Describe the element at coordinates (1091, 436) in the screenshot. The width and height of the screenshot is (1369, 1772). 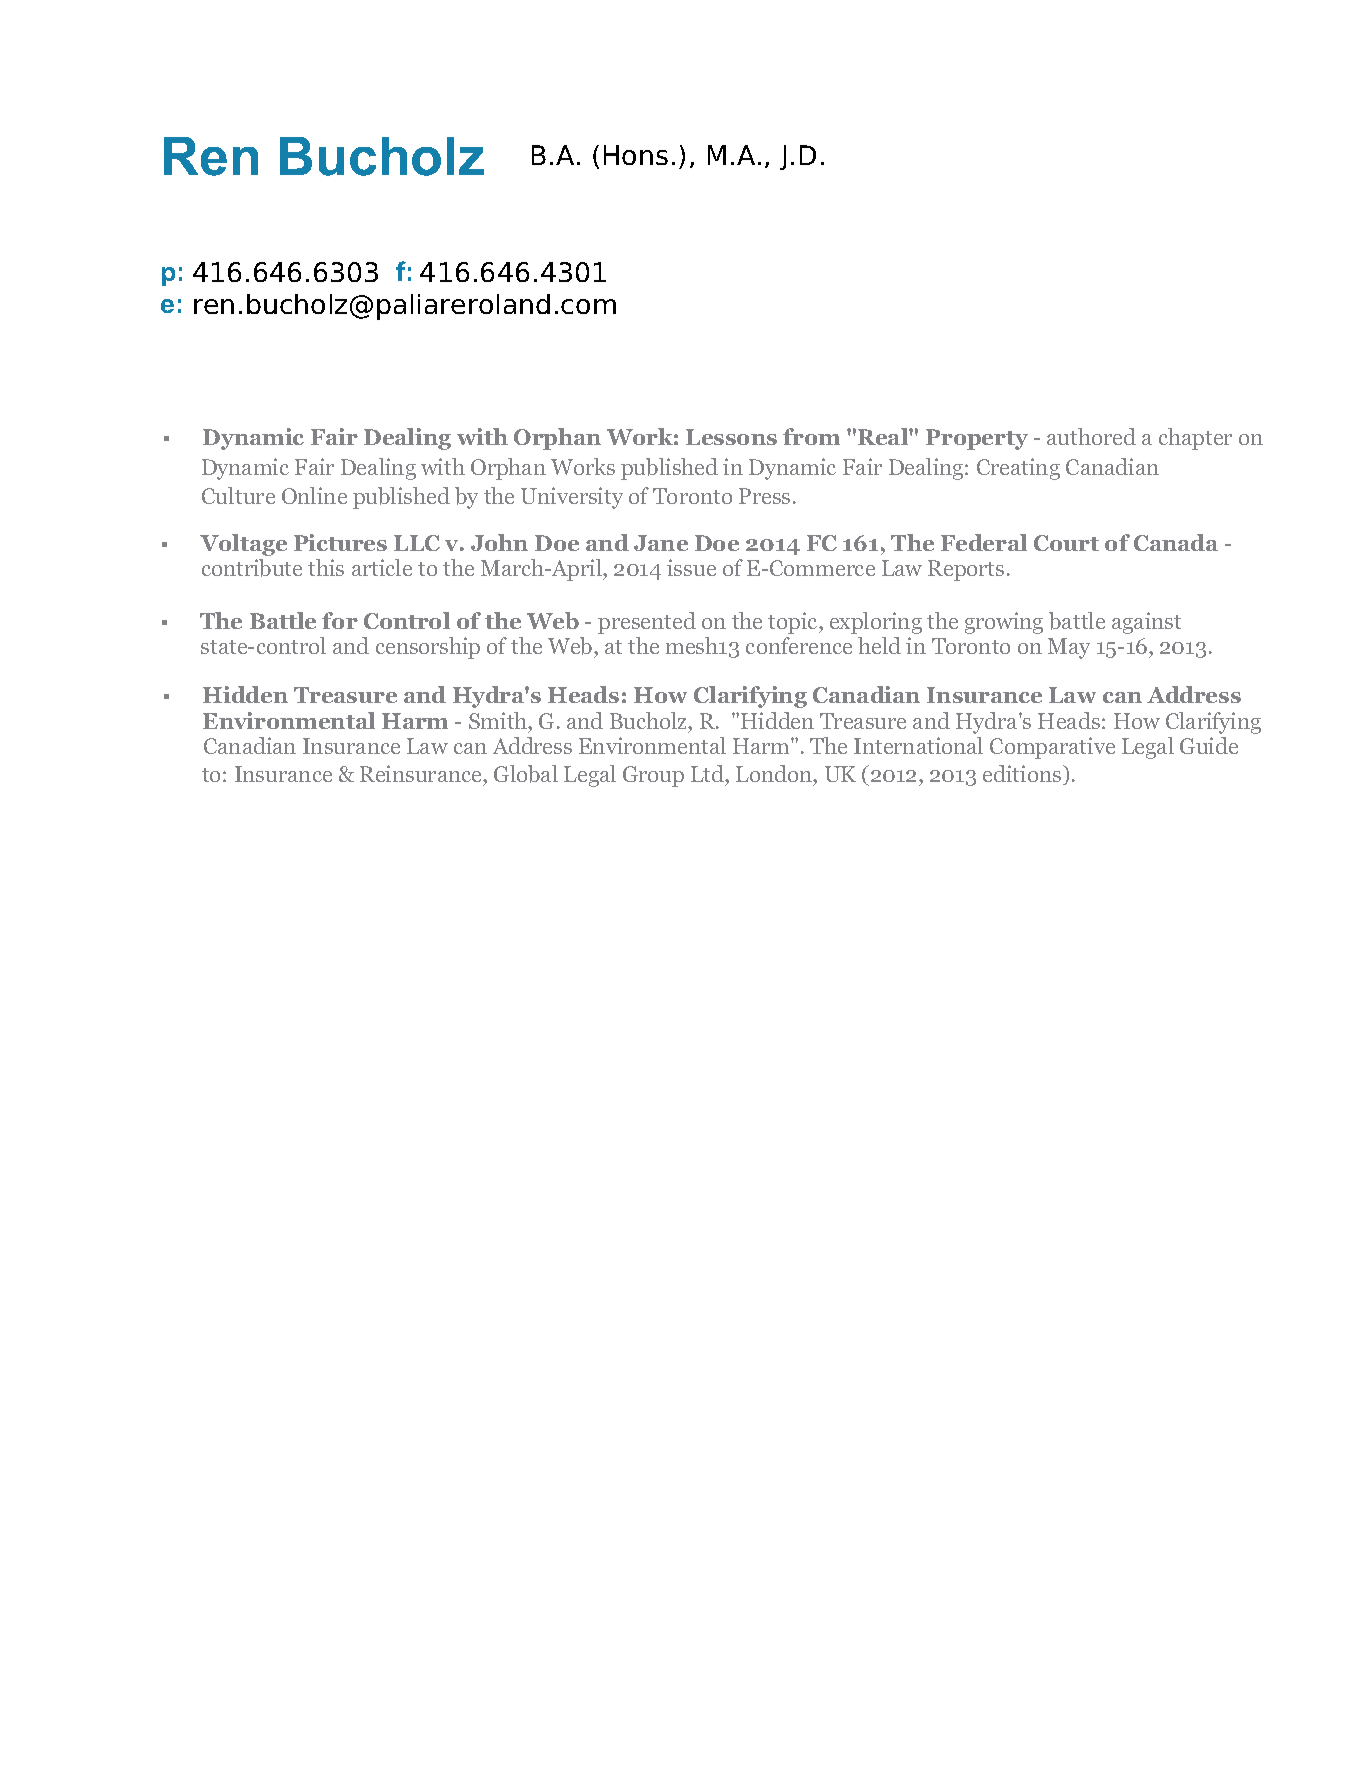
I see `authored` at that location.
